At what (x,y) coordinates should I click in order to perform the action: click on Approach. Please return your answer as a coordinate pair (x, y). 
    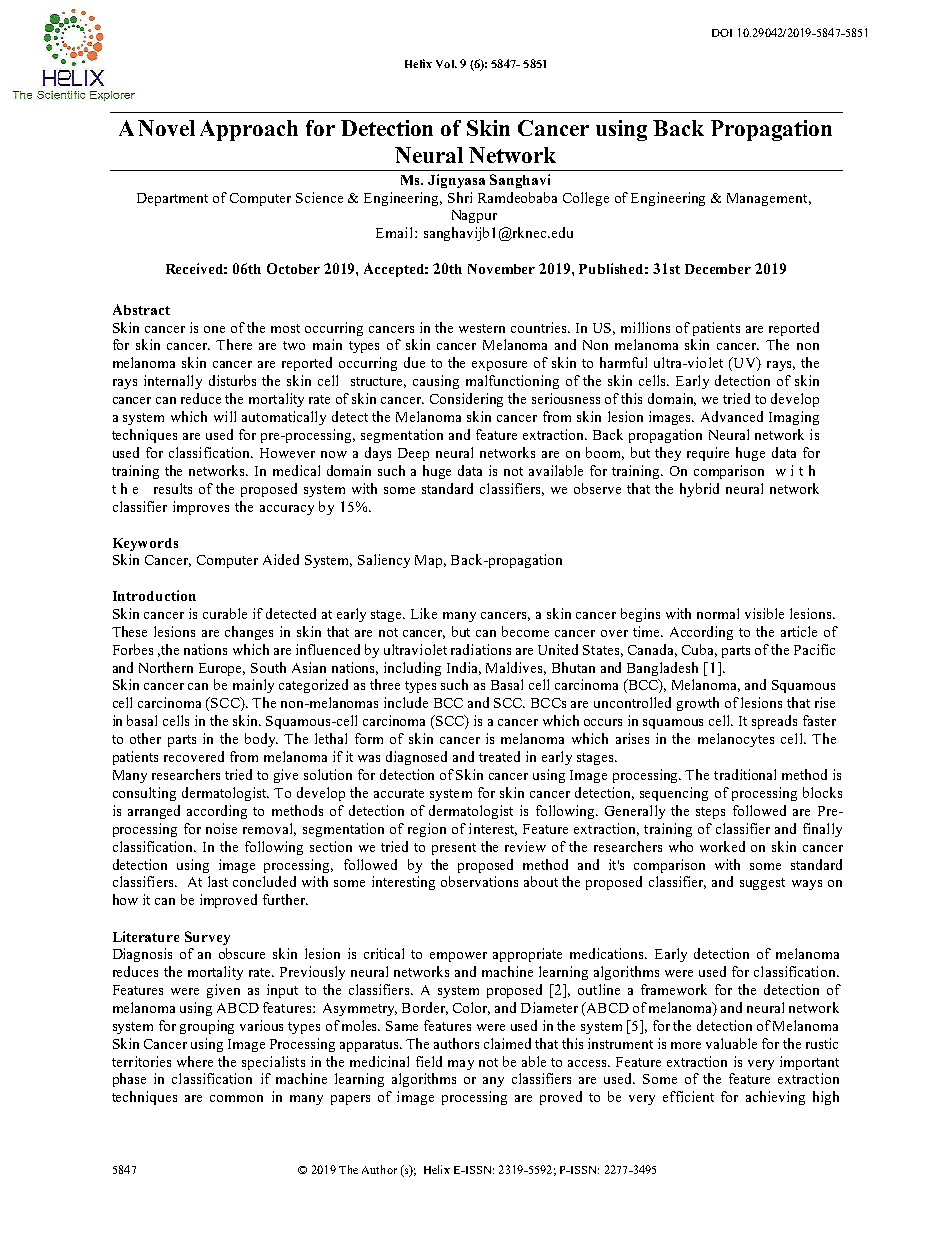
    Looking at the image, I should click on (249, 130).
